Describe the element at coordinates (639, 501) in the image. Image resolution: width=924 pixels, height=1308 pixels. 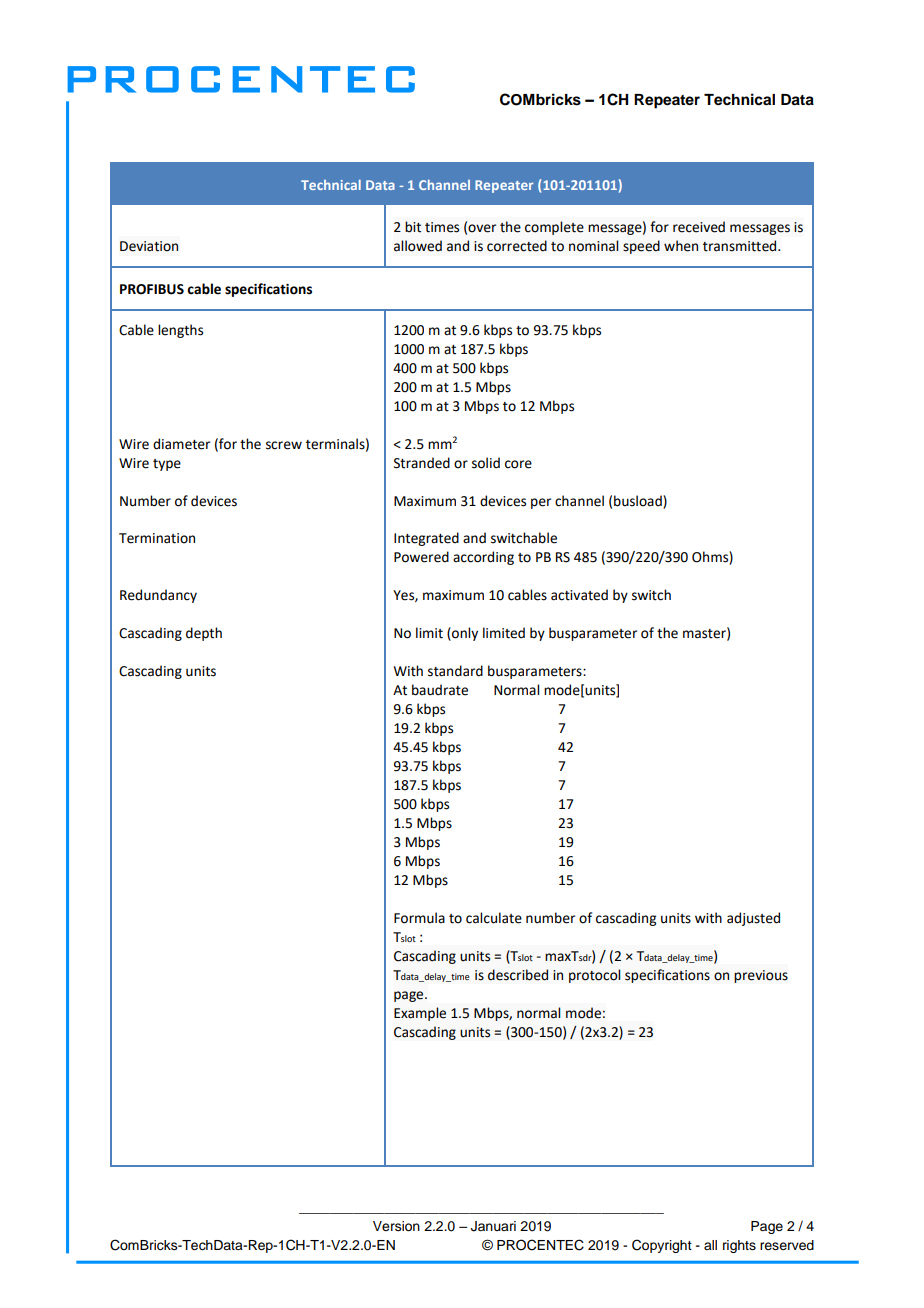
I see `busload` at that location.
